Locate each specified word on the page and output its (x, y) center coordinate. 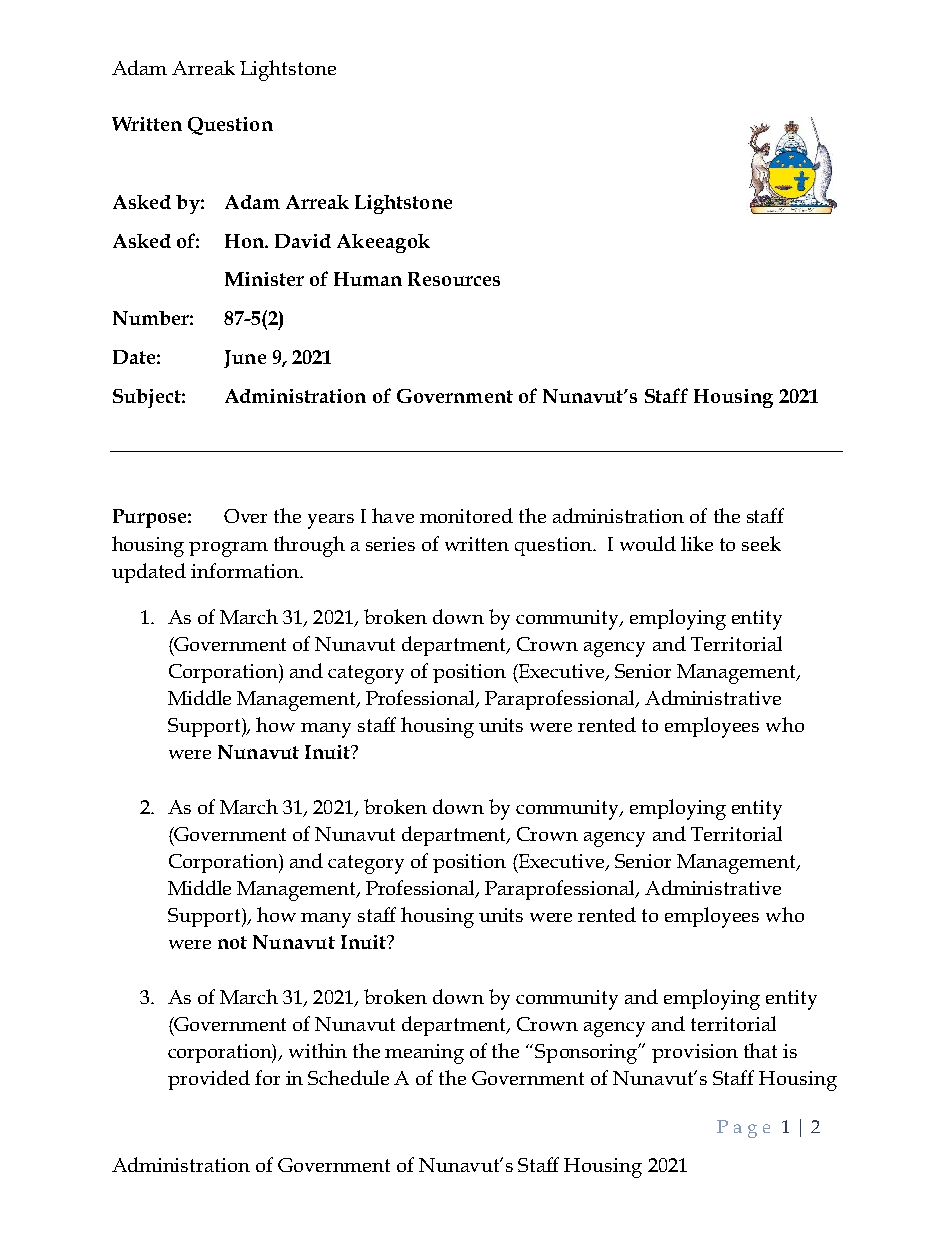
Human (368, 279)
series (390, 544)
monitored (466, 515)
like (697, 543)
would (648, 543)
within (318, 1050)
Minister (264, 279)
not (232, 942)
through (309, 546)
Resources (454, 279)
